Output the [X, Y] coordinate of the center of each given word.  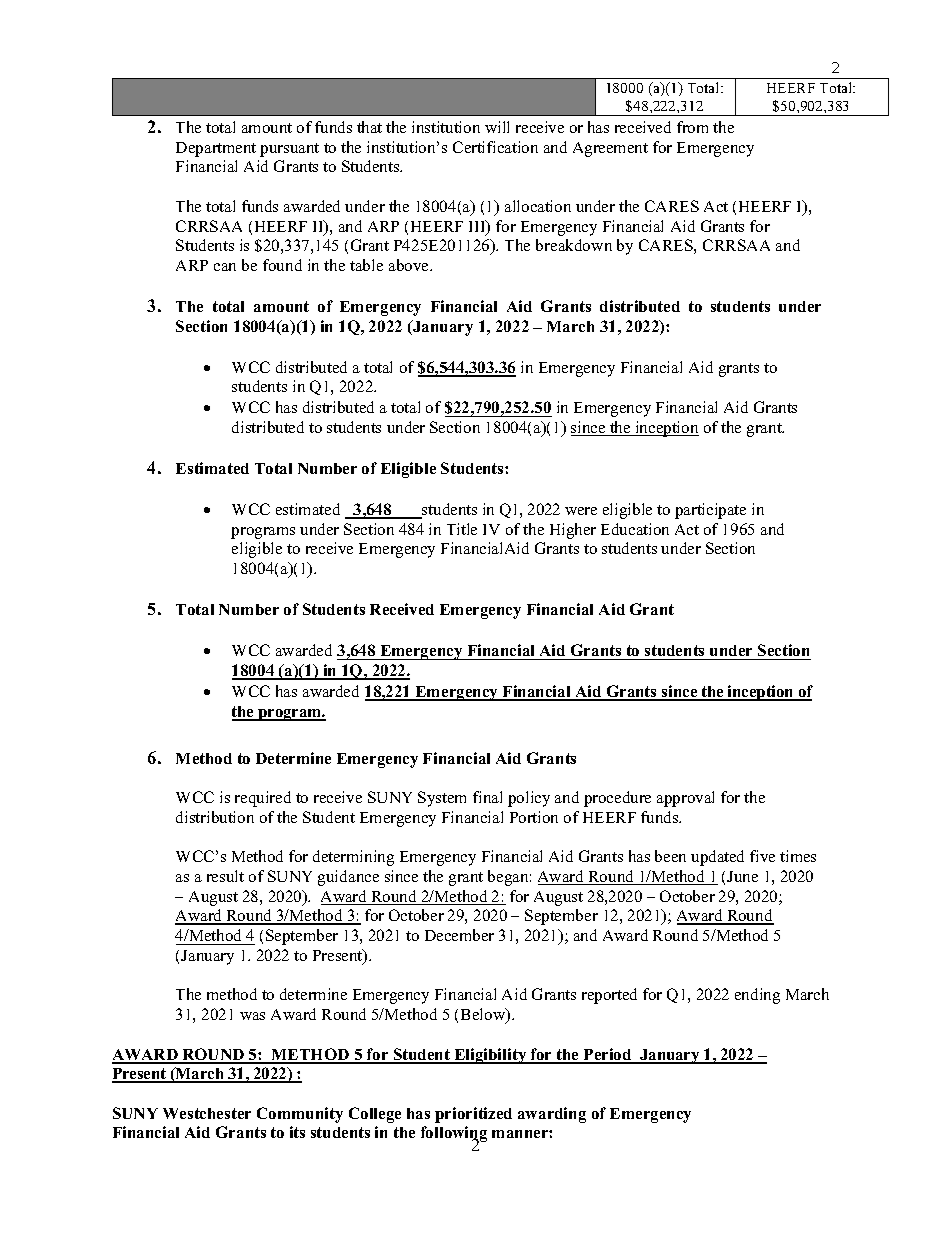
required [263, 799]
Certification [495, 147]
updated [717, 858]
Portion [534, 817]
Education [635, 529]
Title [462, 529]
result [225, 876]
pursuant [289, 150]
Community [300, 1115]
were [581, 511]
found [282, 265]
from [692, 127]
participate [710, 511]
